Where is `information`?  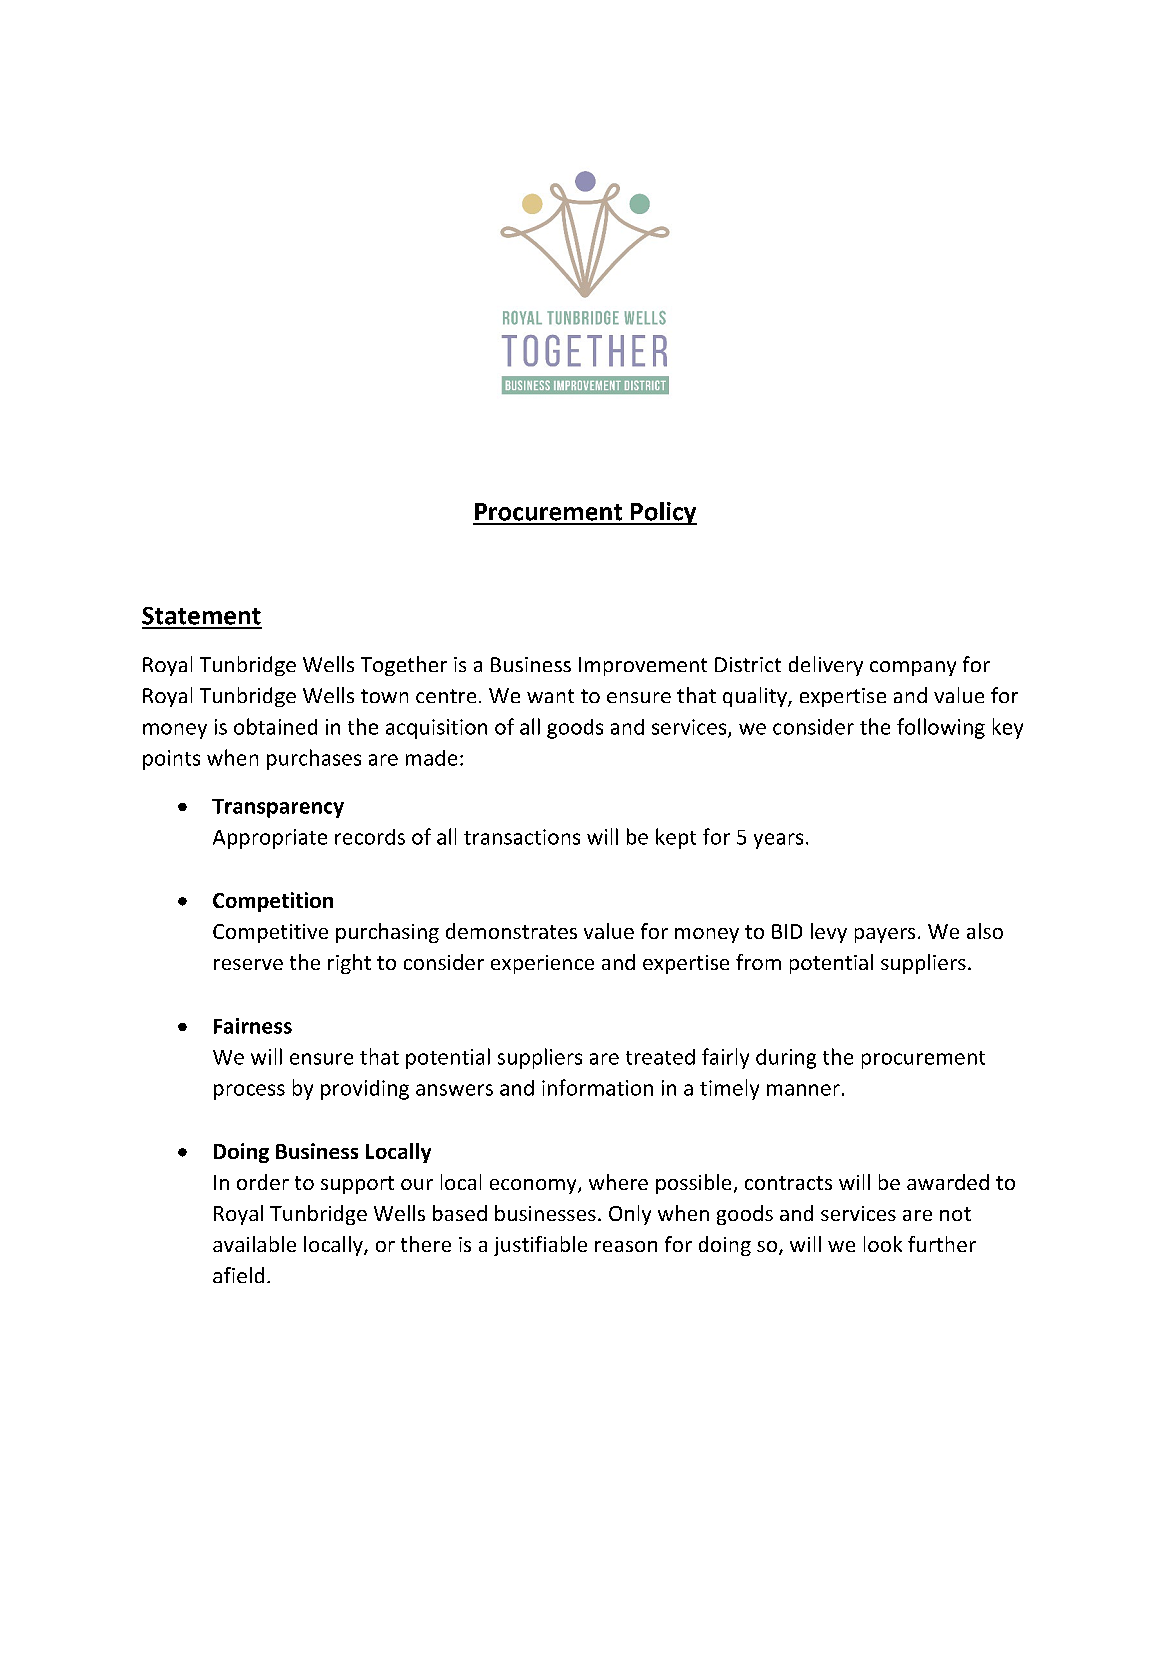
information is located at coordinates (597, 1087).
